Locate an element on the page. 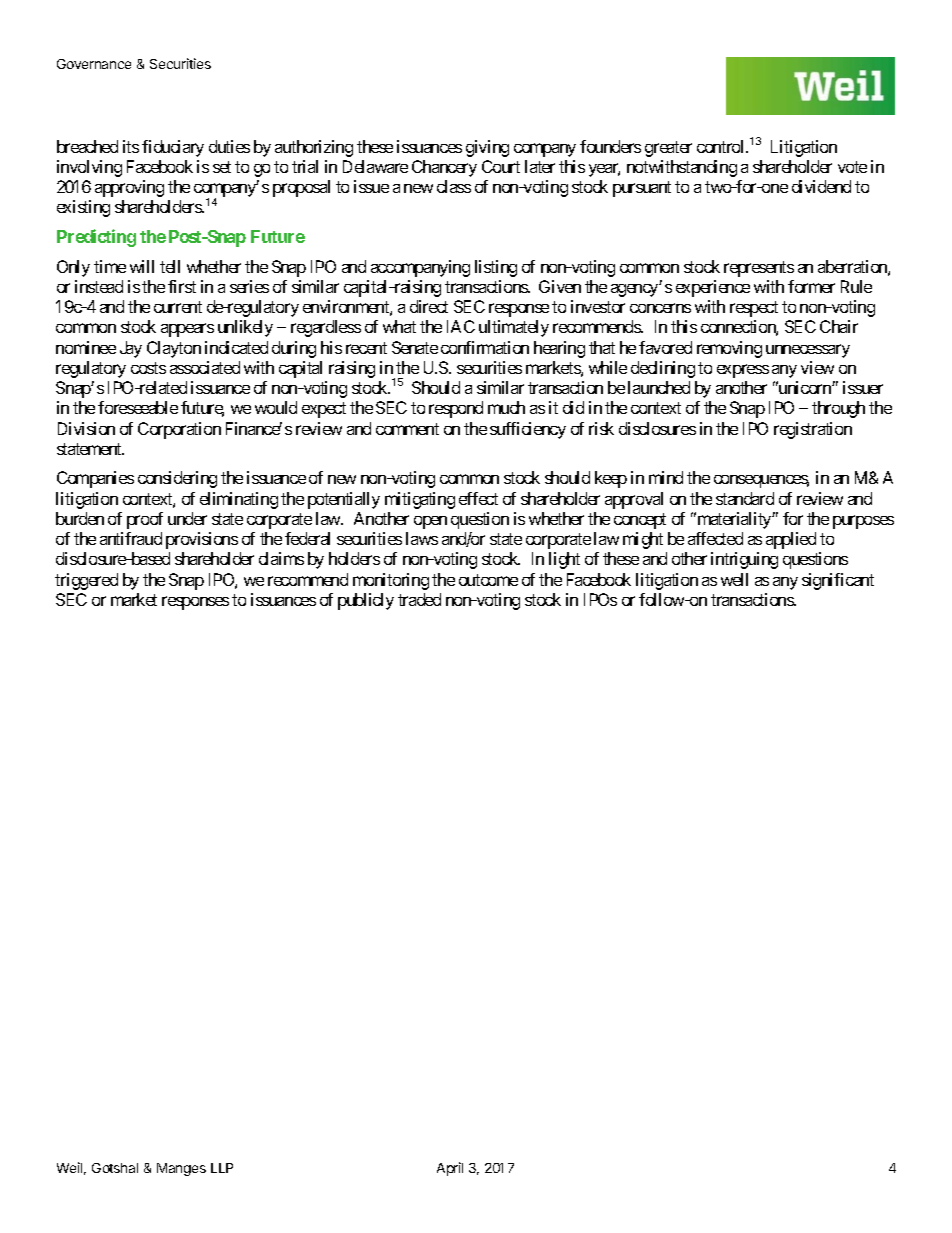  significant is located at coordinates (838, 581).
